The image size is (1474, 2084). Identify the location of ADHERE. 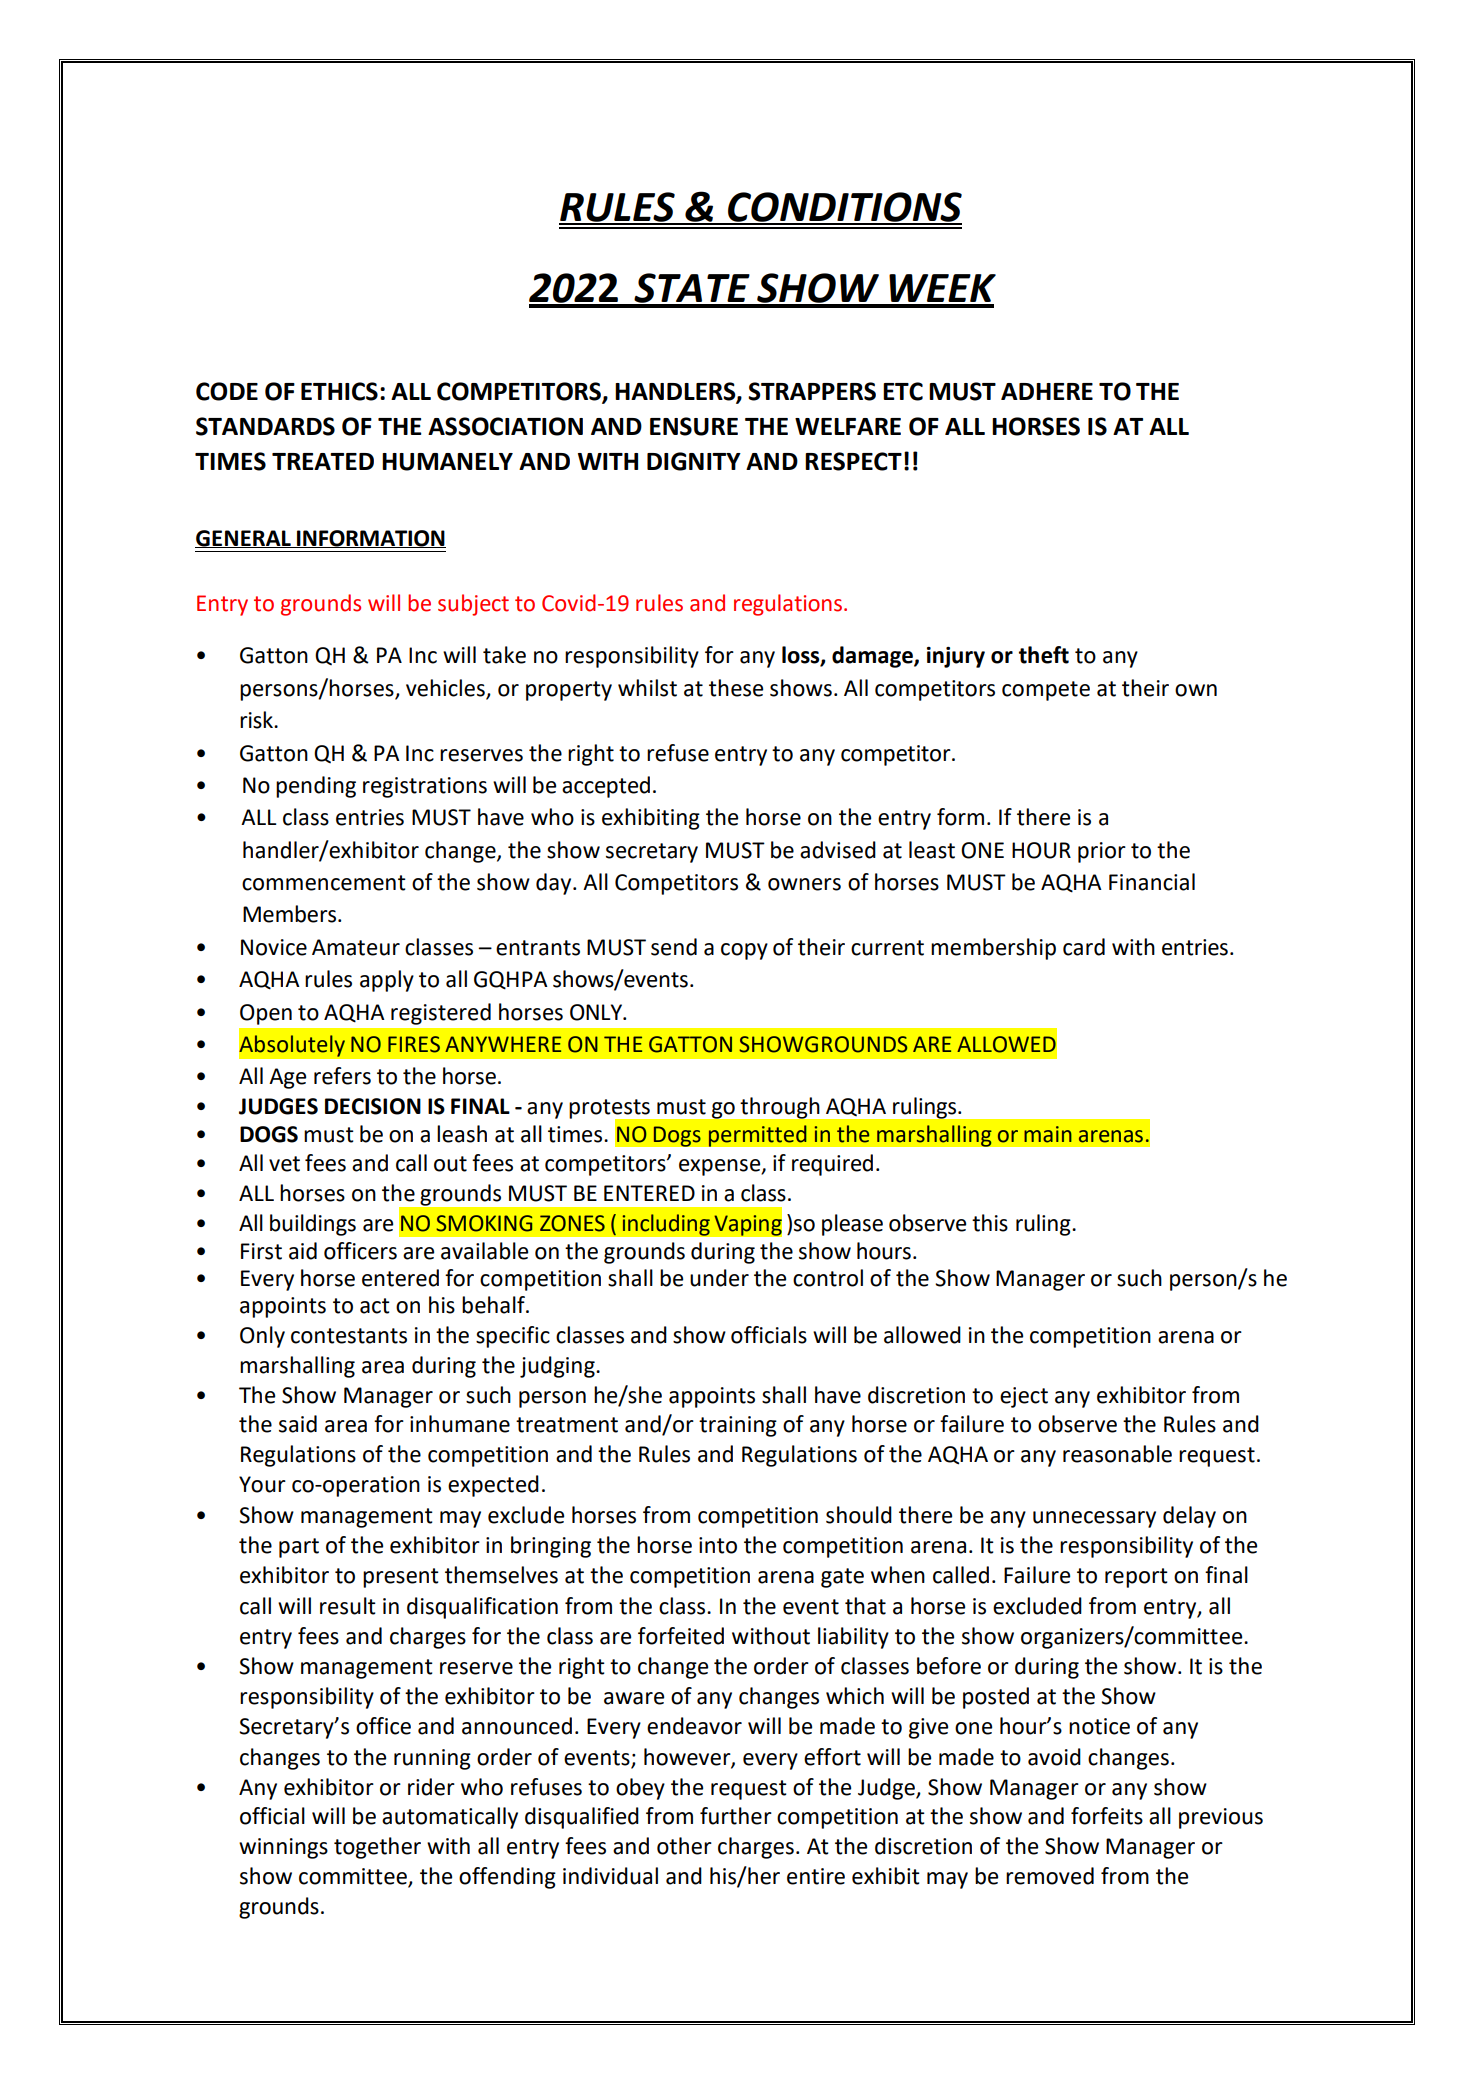
(1047, 391).
